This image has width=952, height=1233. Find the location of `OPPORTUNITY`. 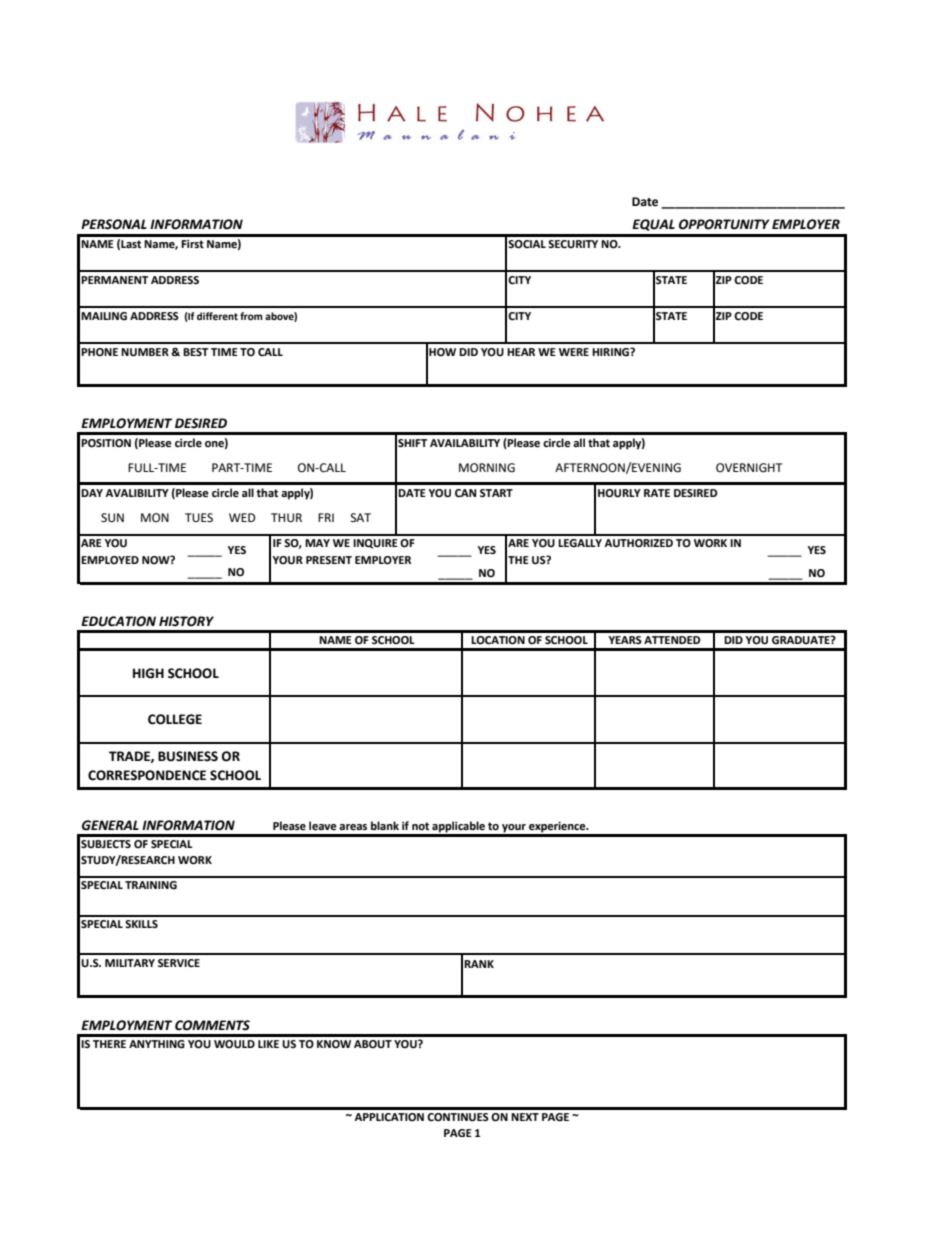

OPPORTUNITY is located at coordinates (724, 224).
